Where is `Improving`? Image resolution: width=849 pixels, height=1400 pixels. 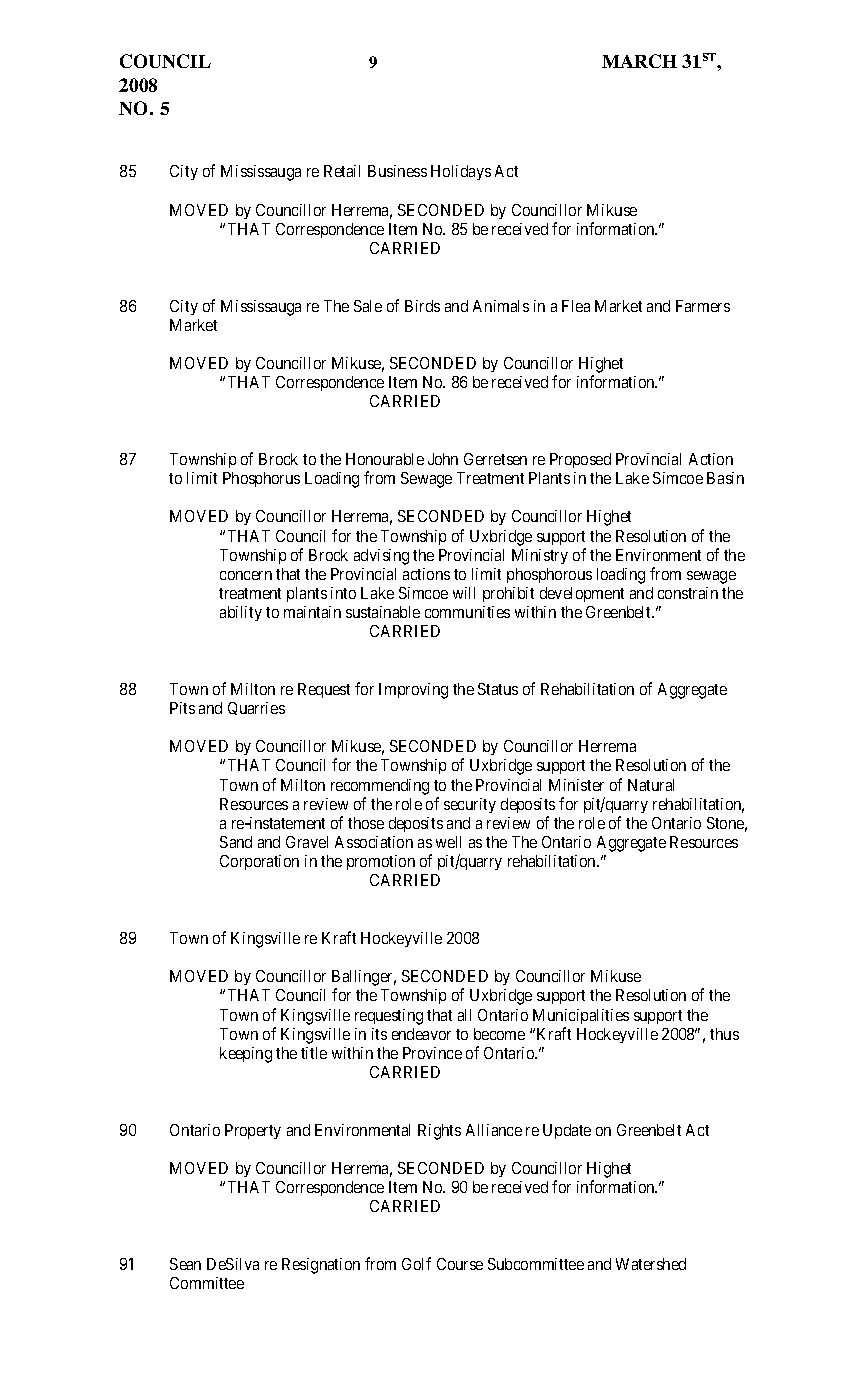 Improving is located at coordinates (413, 691).
